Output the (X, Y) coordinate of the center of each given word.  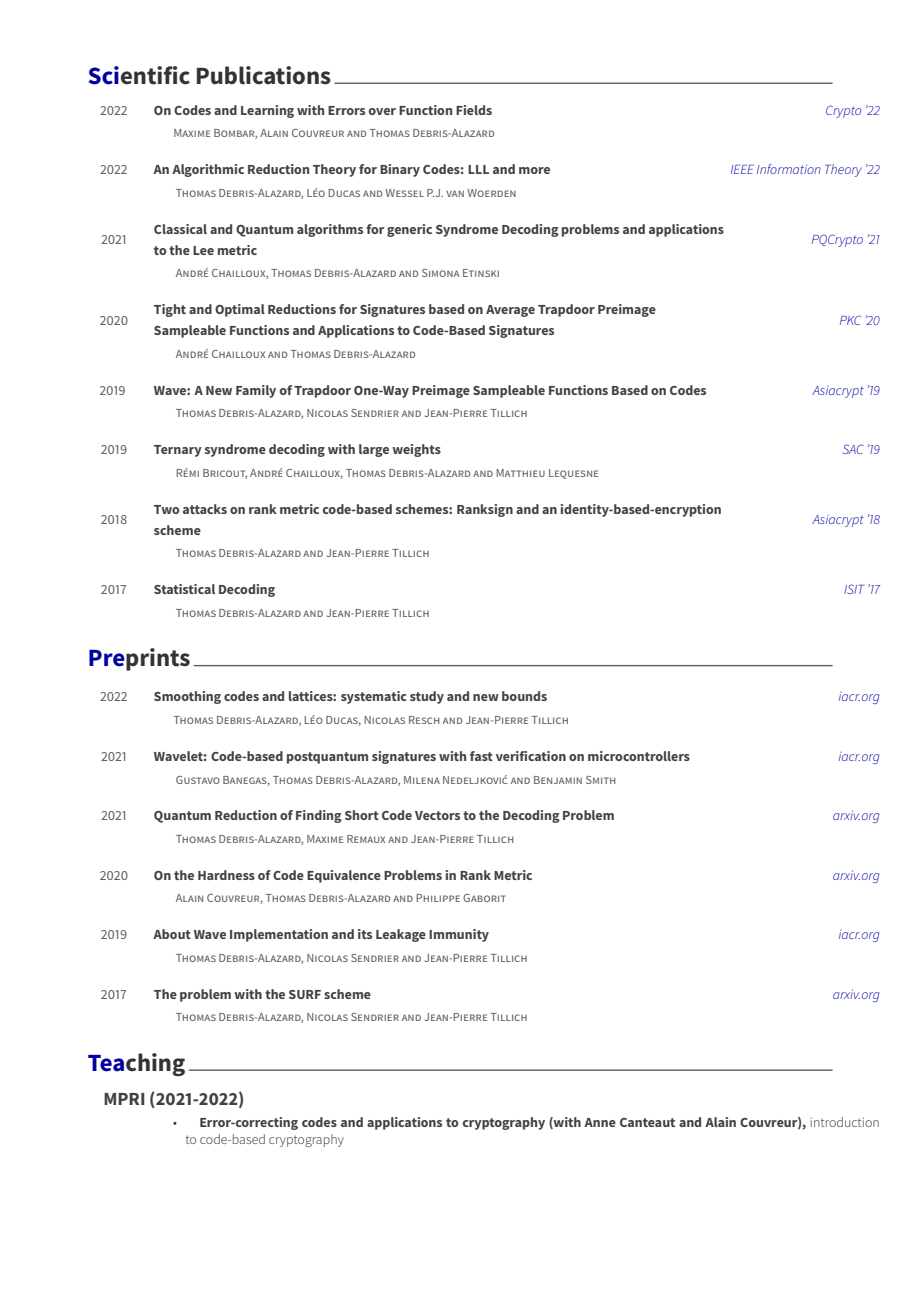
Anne (600, 1122)
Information (789, 169)
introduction (845, 1122)
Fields (474, 110)
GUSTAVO (198, 780)
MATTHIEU (520, 473)
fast (481, 756)
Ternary (178, 451)
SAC (853, 449)
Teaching (136, 1064)
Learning (267, 111)
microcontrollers (639, 756)
